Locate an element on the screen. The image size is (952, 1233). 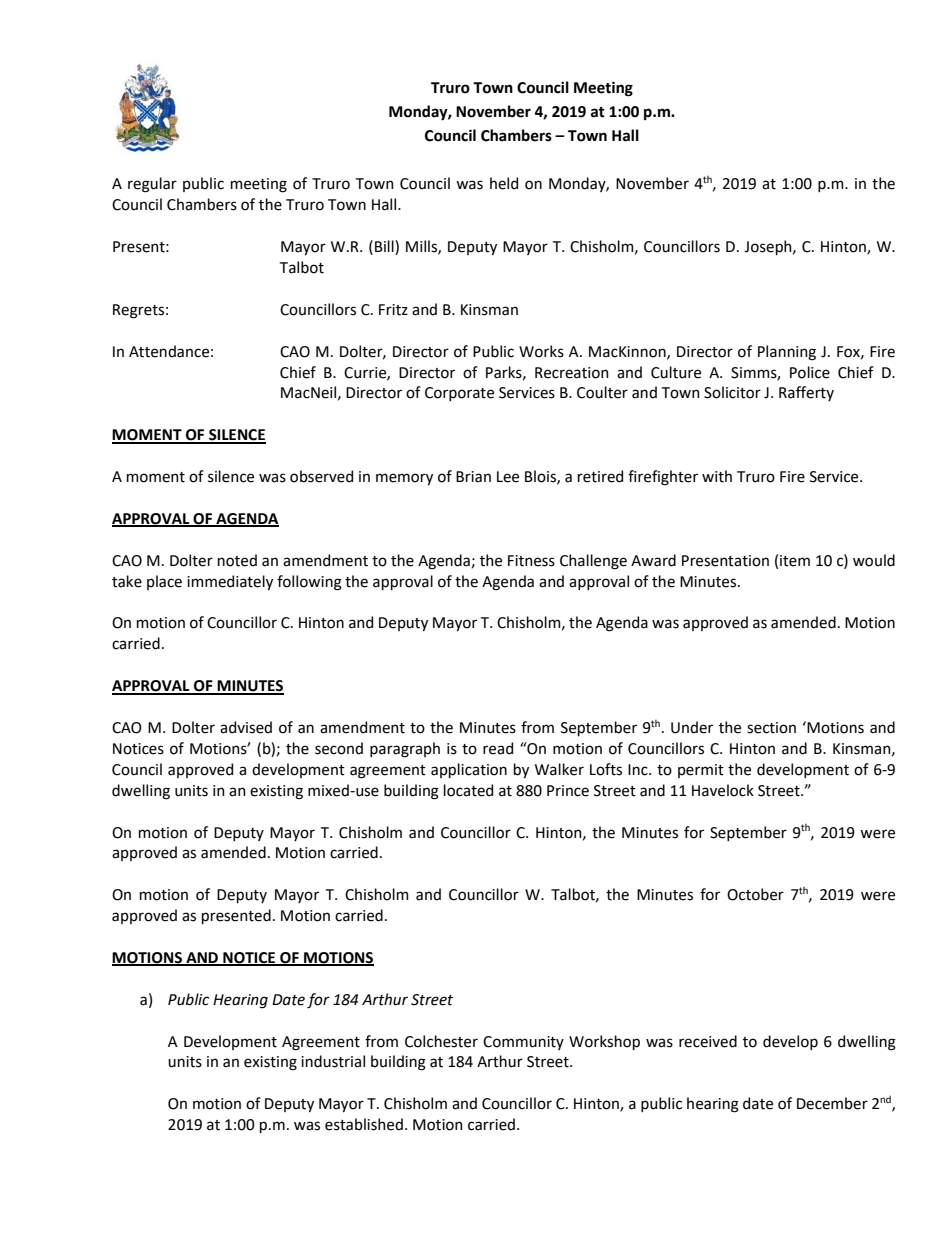
section is located at coordinates (771, 728).
